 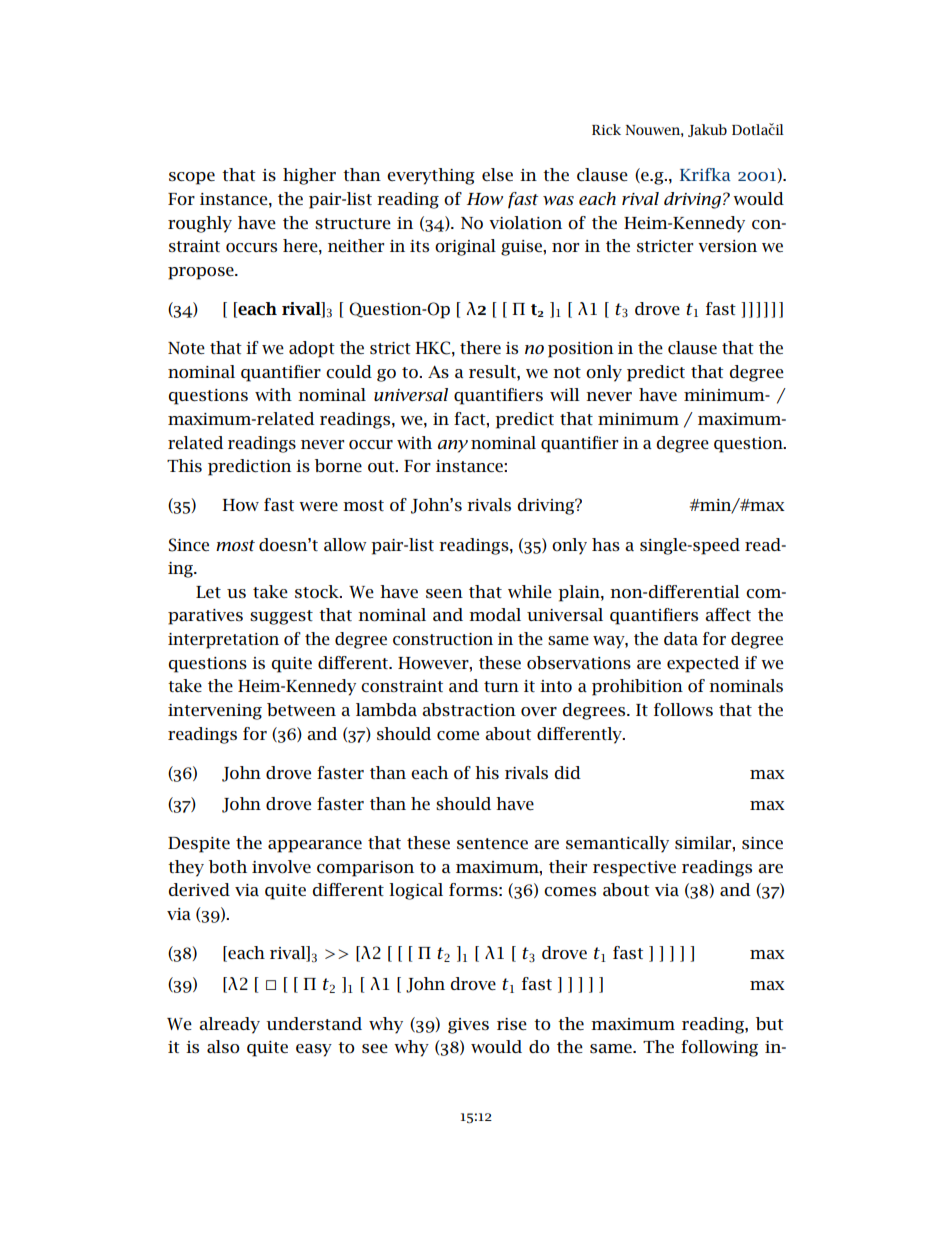 What do you see at coordinates (728, 614) in the page?
I see `affect` at bounding box center [728, 614].
